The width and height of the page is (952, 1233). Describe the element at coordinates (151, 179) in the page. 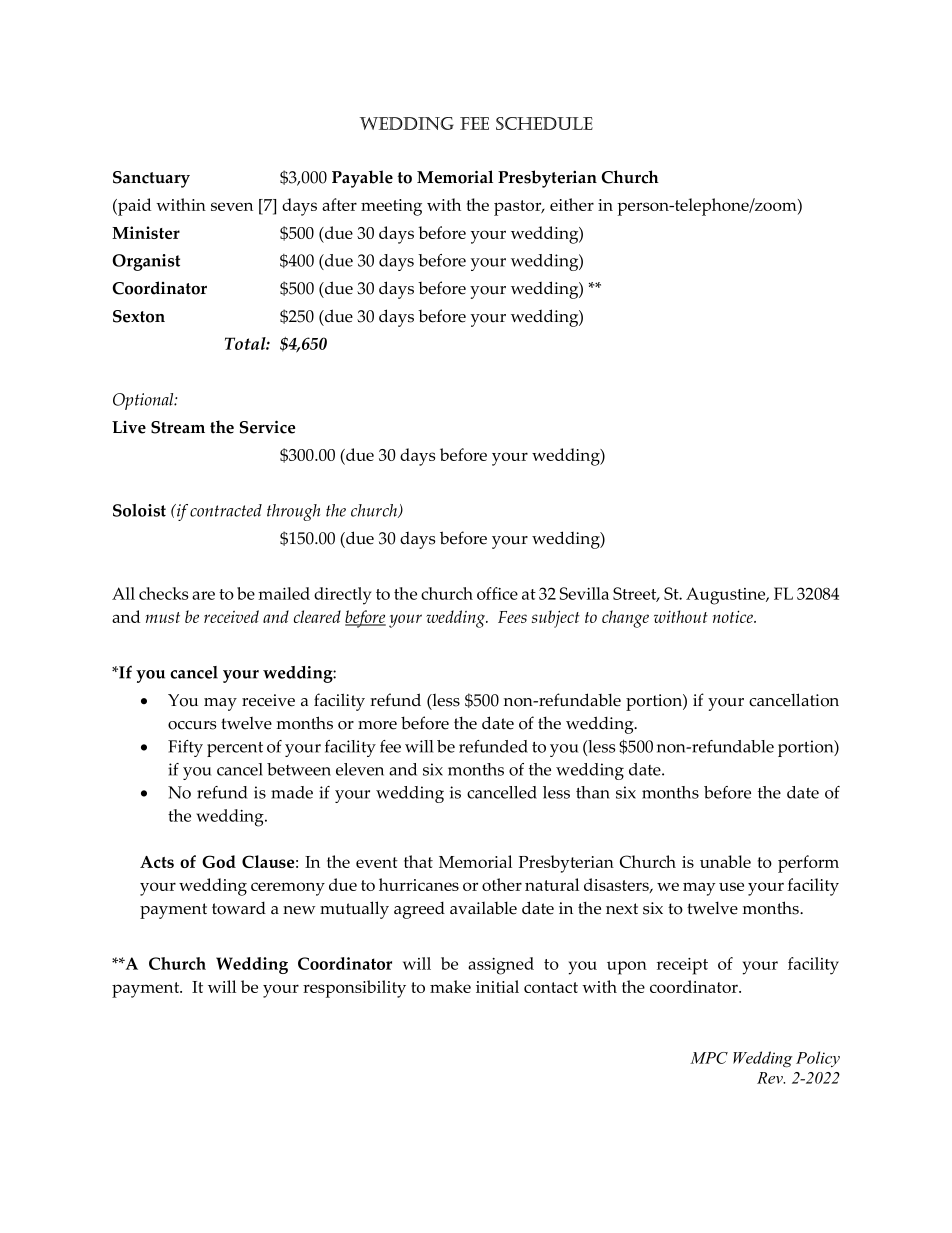

I see `Sanctuary` at that location.
